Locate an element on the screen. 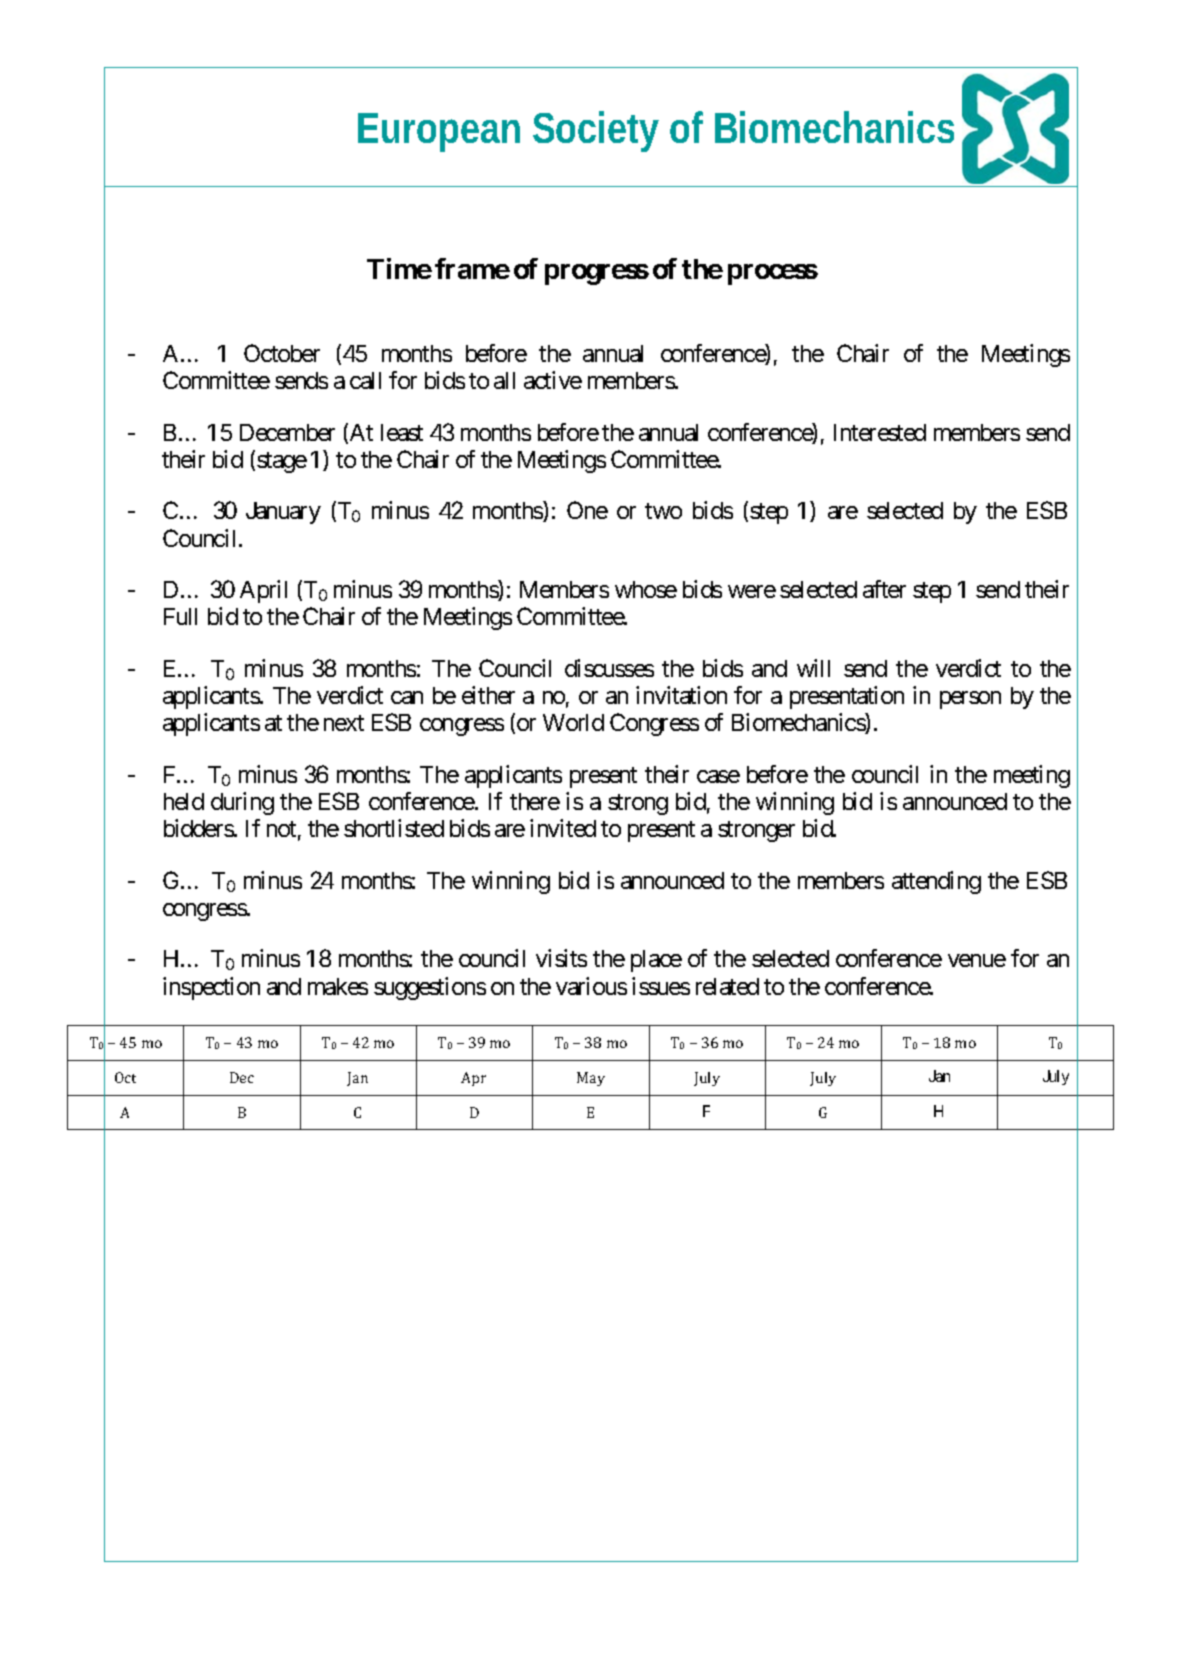  Interested is located at coordinates (880, 432).
